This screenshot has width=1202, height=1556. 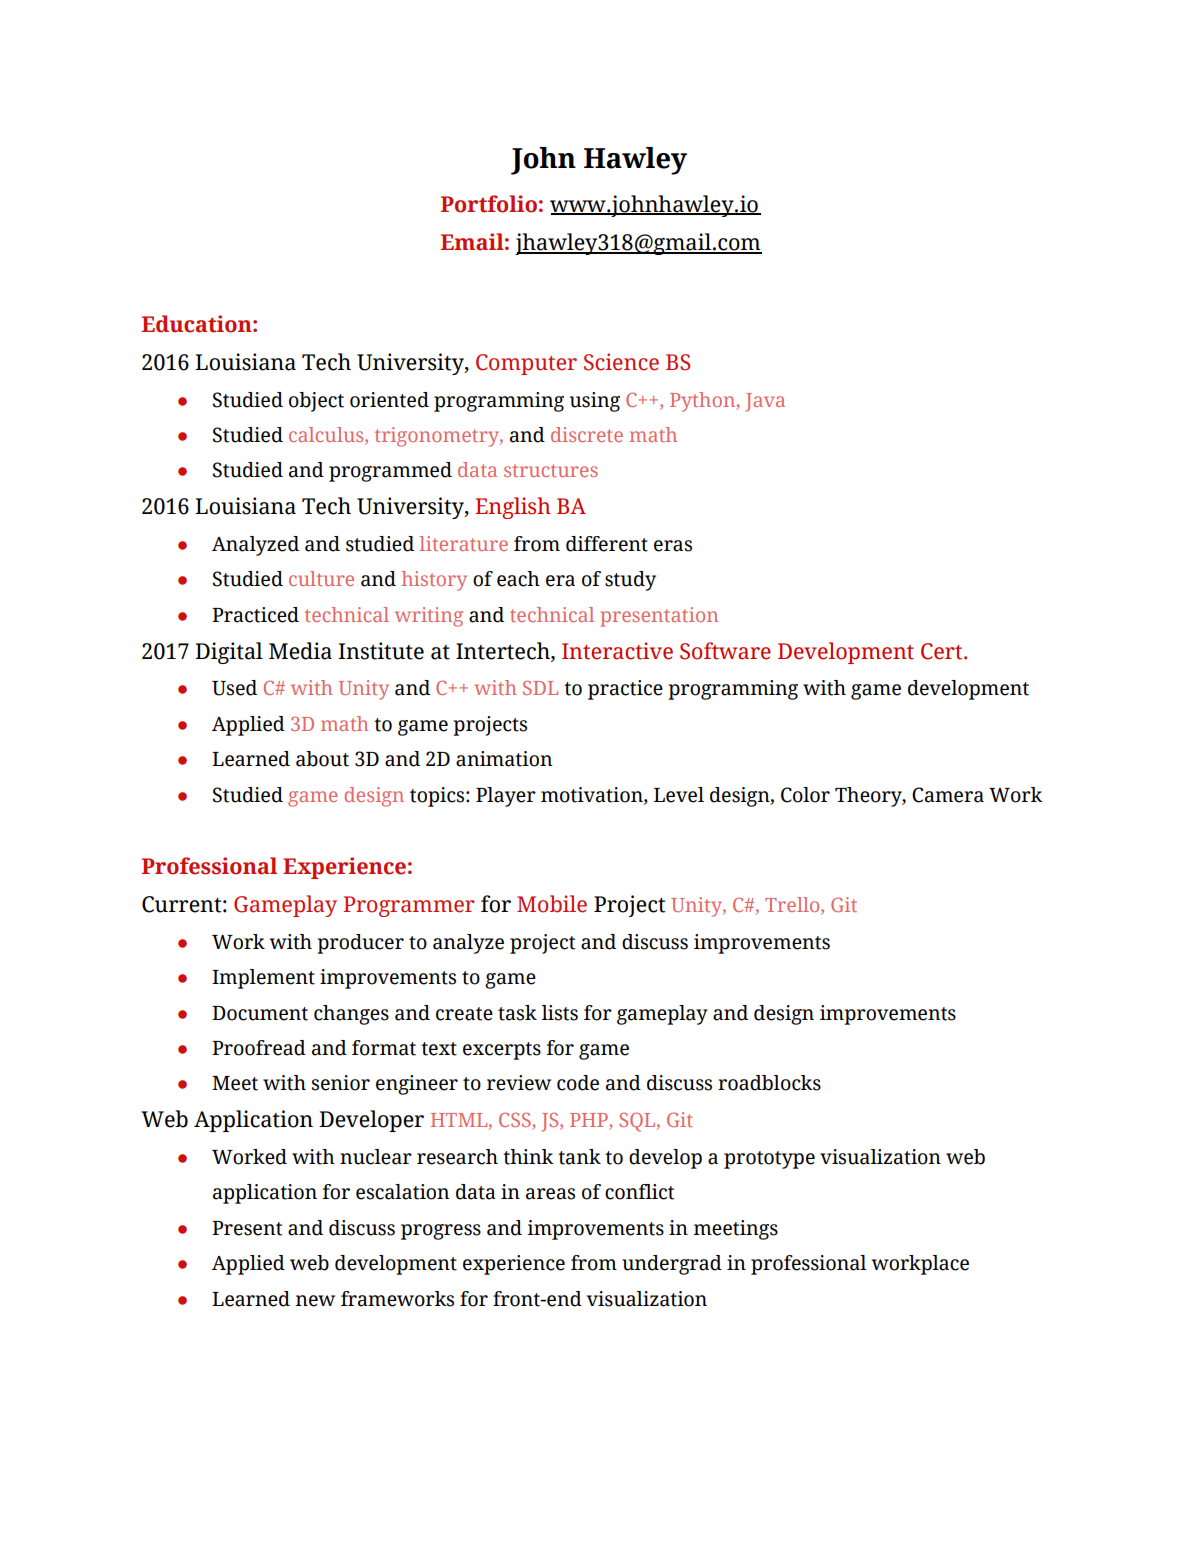 I want to click on motivation, so click(x=593, y=795).
